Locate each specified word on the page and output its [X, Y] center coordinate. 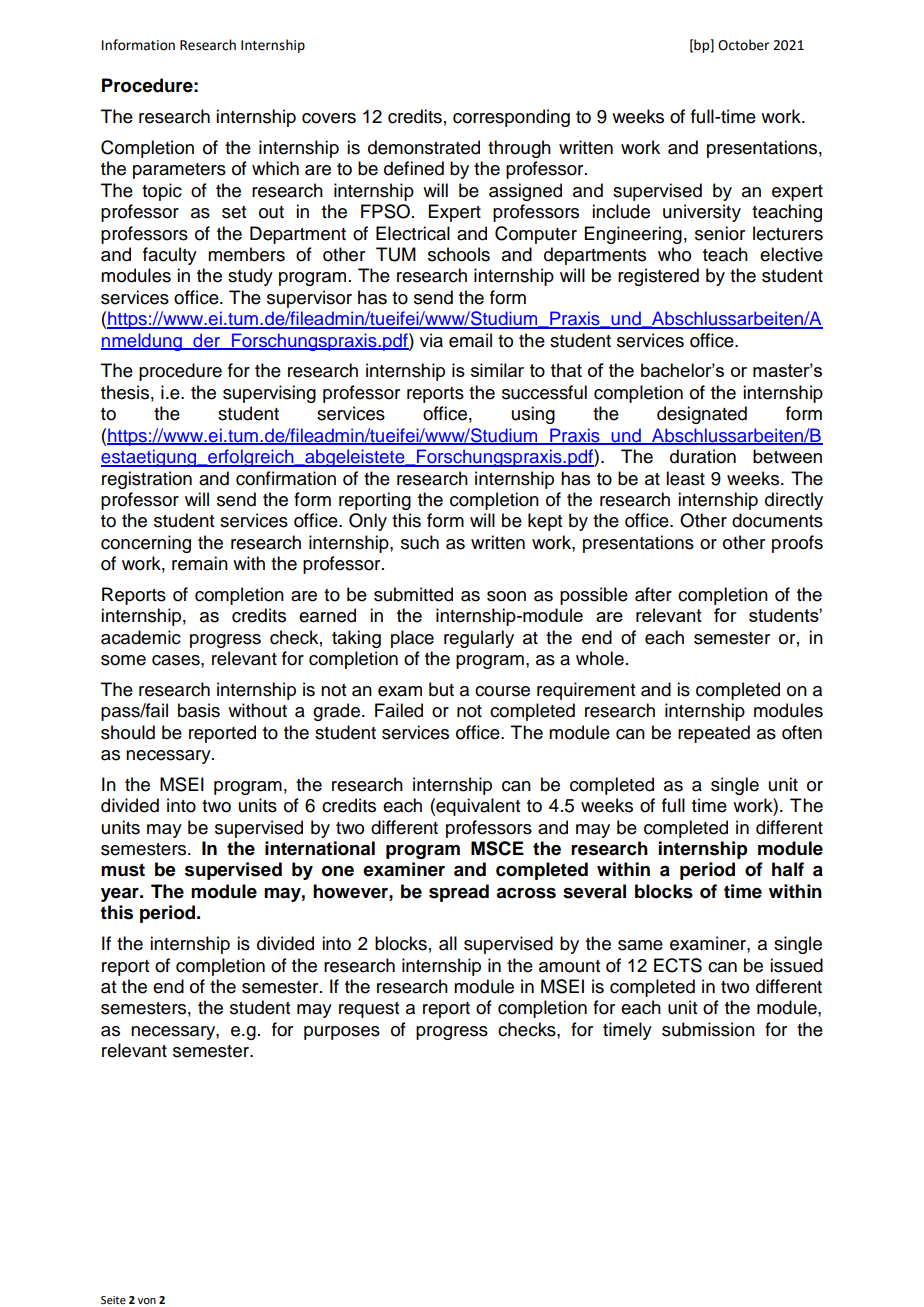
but [441, 689]
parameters [179, 171]
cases [177, 660]
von [147, 1301]
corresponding [511, 118]
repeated [714, 734]
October [743, 45]
